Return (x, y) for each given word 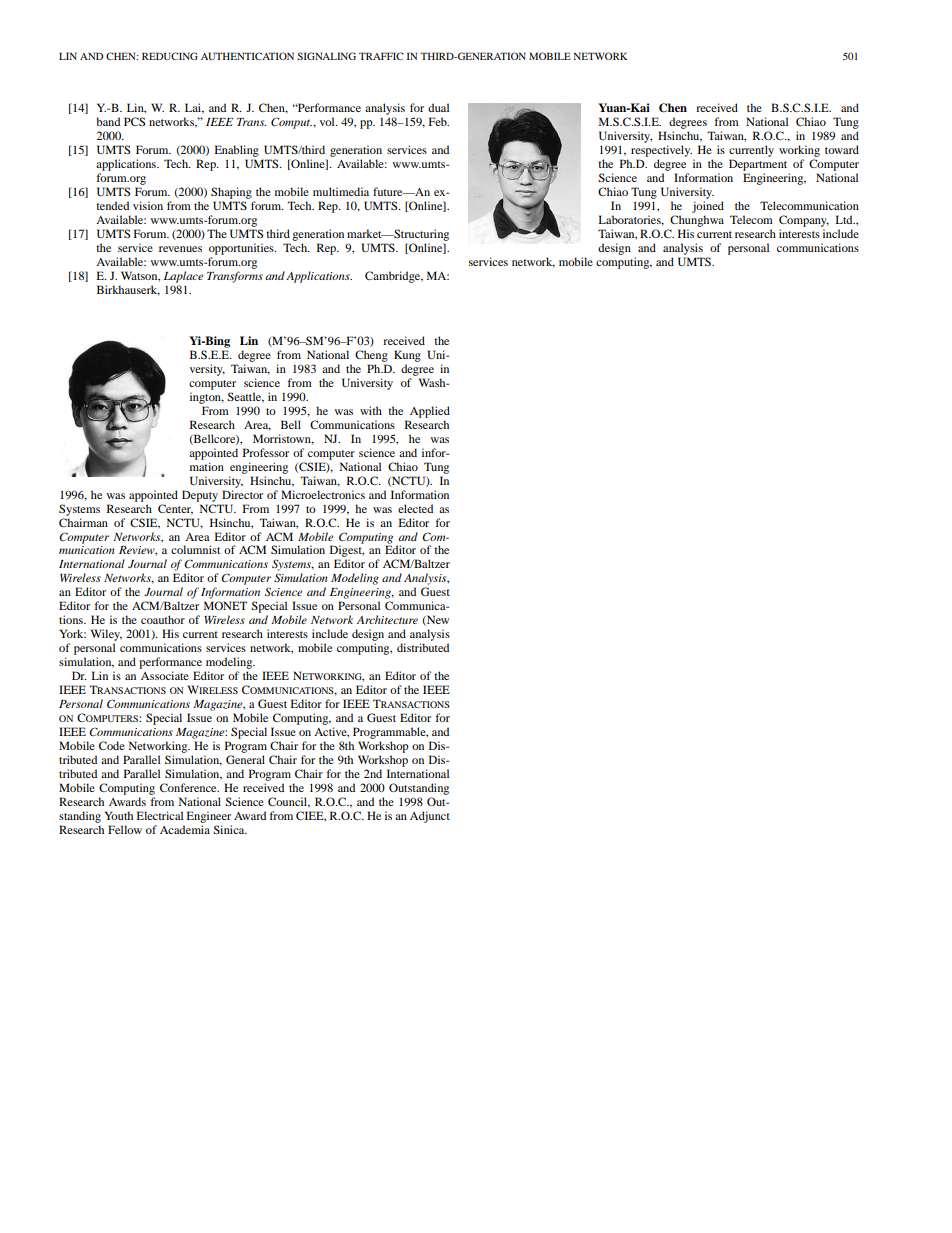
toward (842, 149)
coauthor (163, 619)
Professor (266, 452)
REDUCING (170, 56)
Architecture (387, 619)
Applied (430, 412)
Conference (189, 787)
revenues (180, 249)
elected (415, 508)
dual (438, 107)
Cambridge (394, 277)
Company (804, 221)
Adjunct (430, 817)
